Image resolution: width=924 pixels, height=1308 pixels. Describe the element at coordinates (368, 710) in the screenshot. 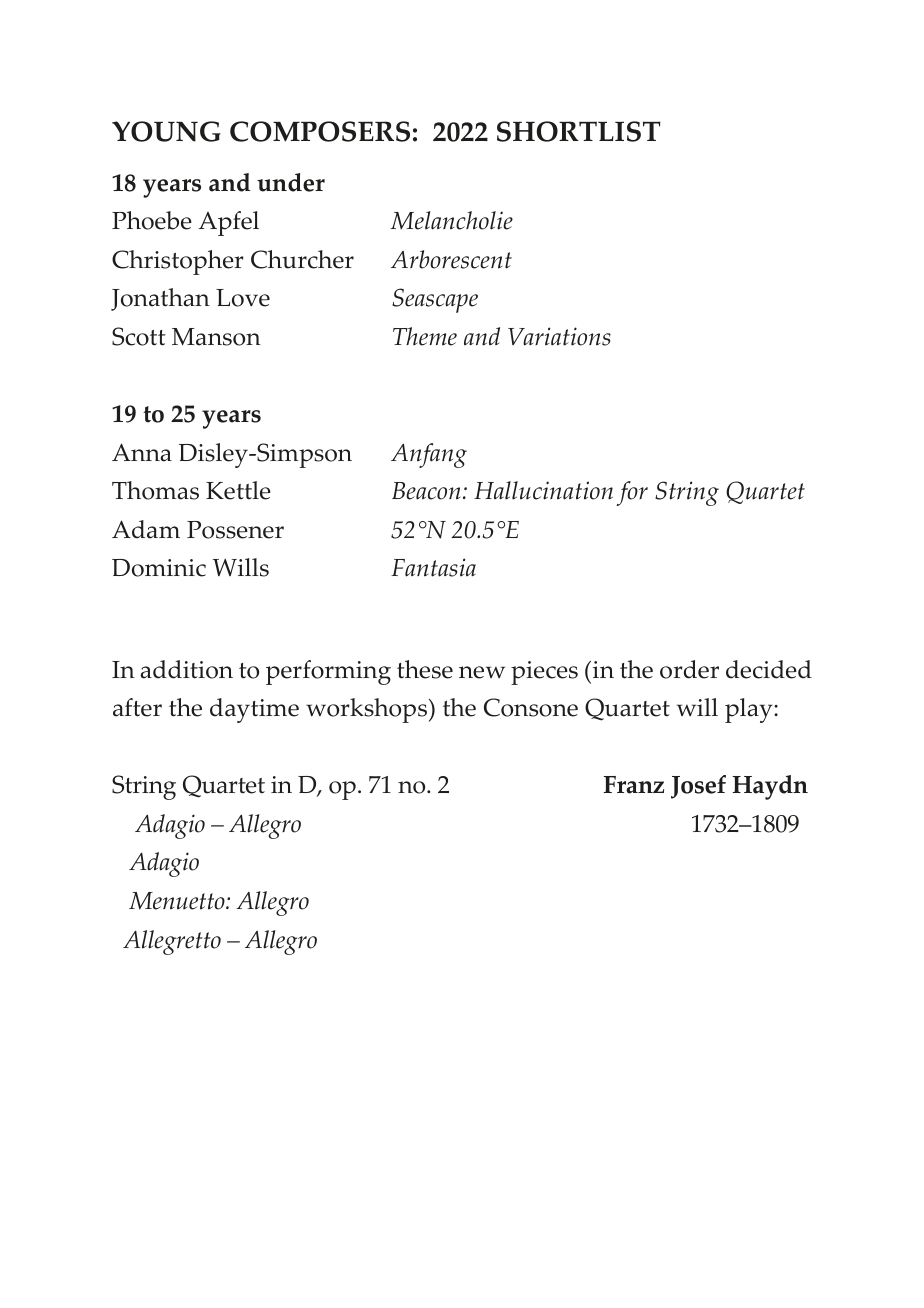

I see `workshops` at that location.
